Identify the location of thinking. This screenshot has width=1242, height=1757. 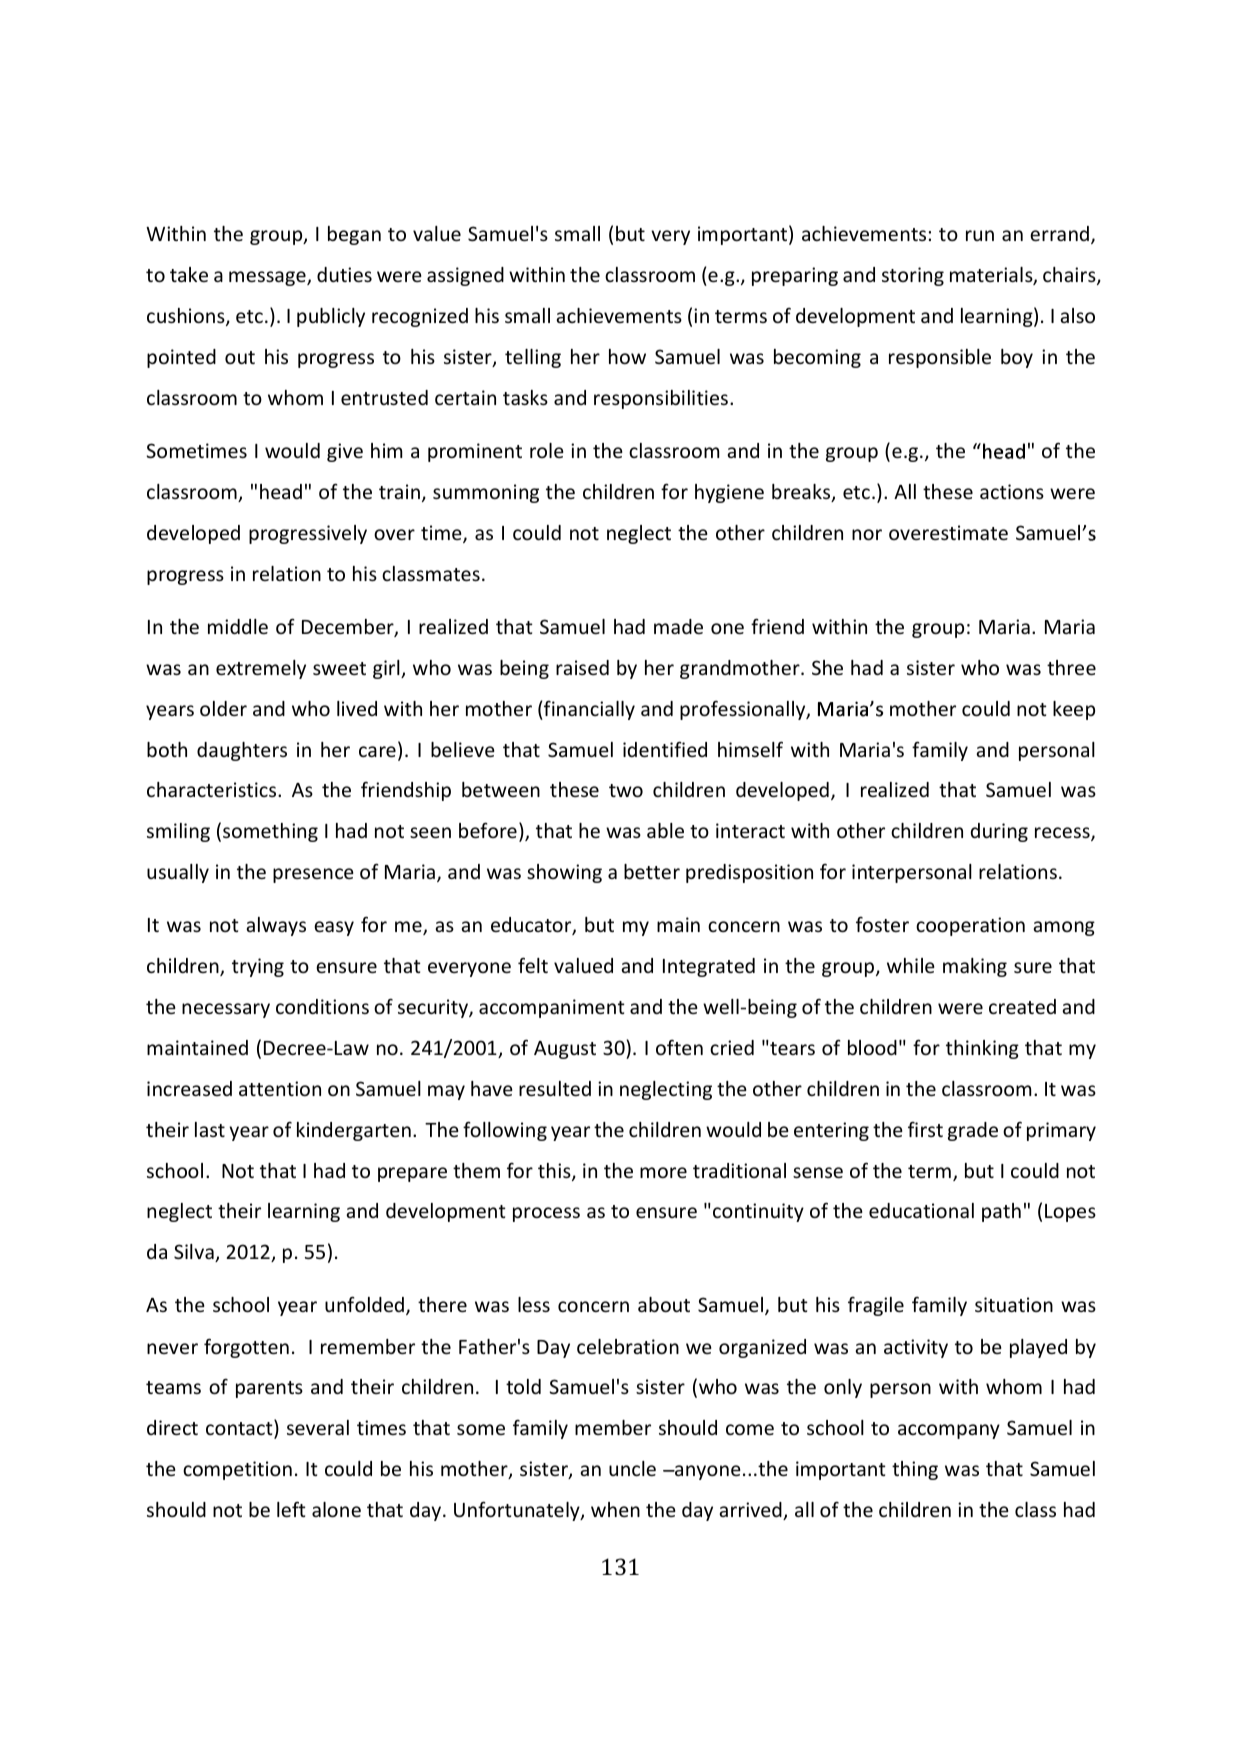
(982, 1049).
